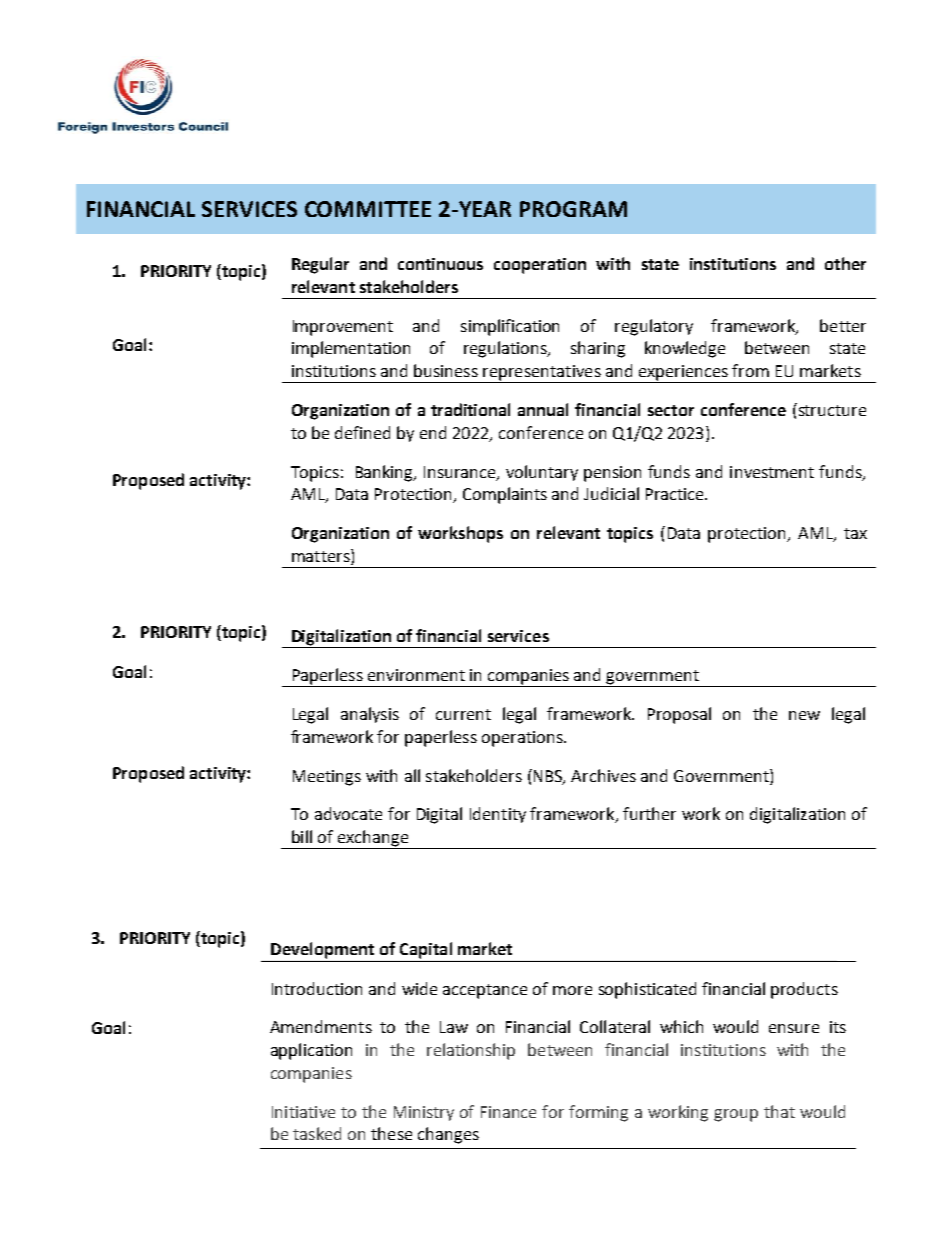  Describe the element at coordinates (598, 1113) in the page. I see `forming` at that location.
